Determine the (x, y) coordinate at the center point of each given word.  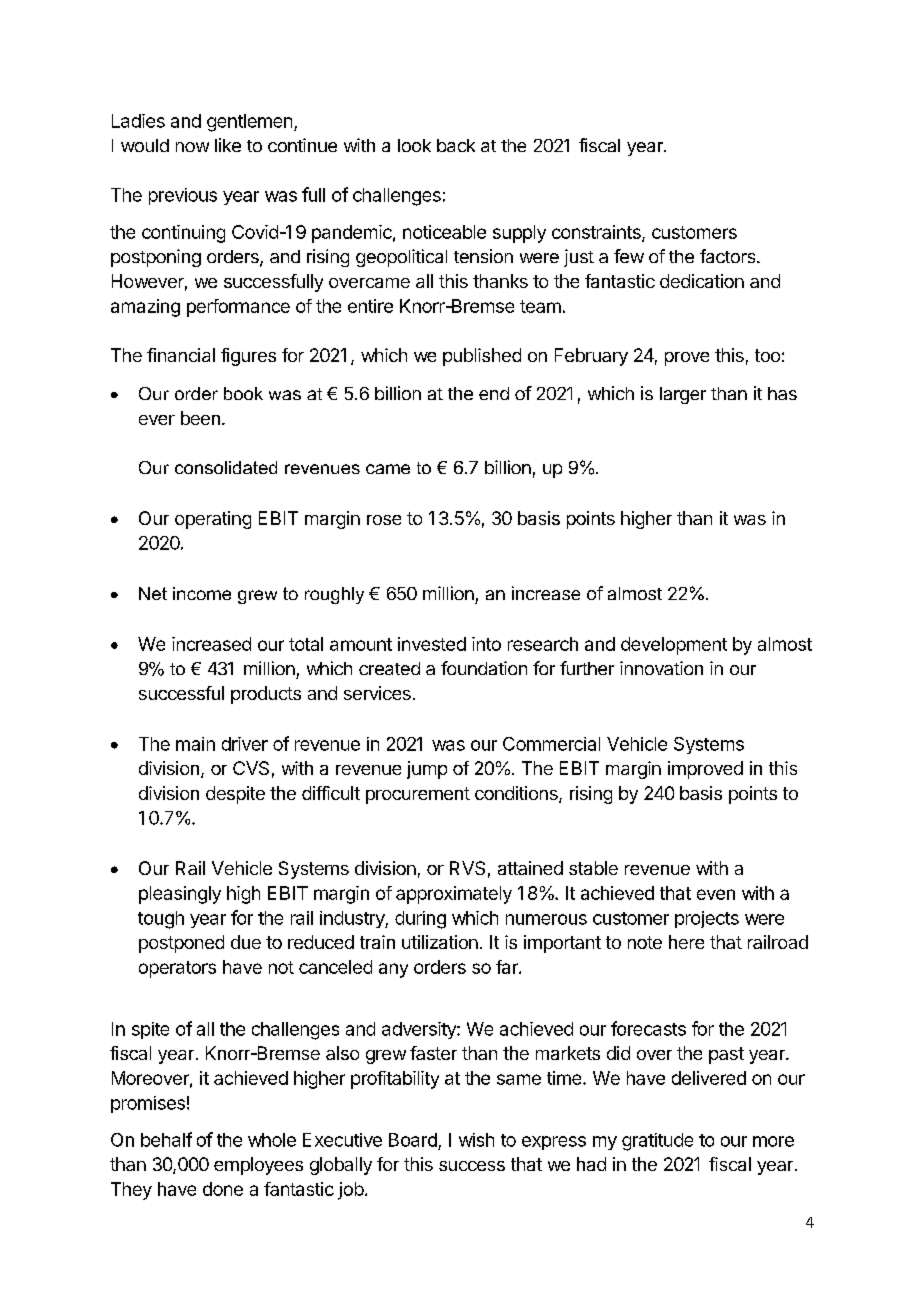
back (456, 145)
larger (683, 395)
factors (729, 256)
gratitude (657, 1142)
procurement (418, 795)
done (223, 1189)
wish (476, 1140)
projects (707, 919)
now (192, 147)
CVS (251, 768)
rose (384, 520)
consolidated (226, 467)
